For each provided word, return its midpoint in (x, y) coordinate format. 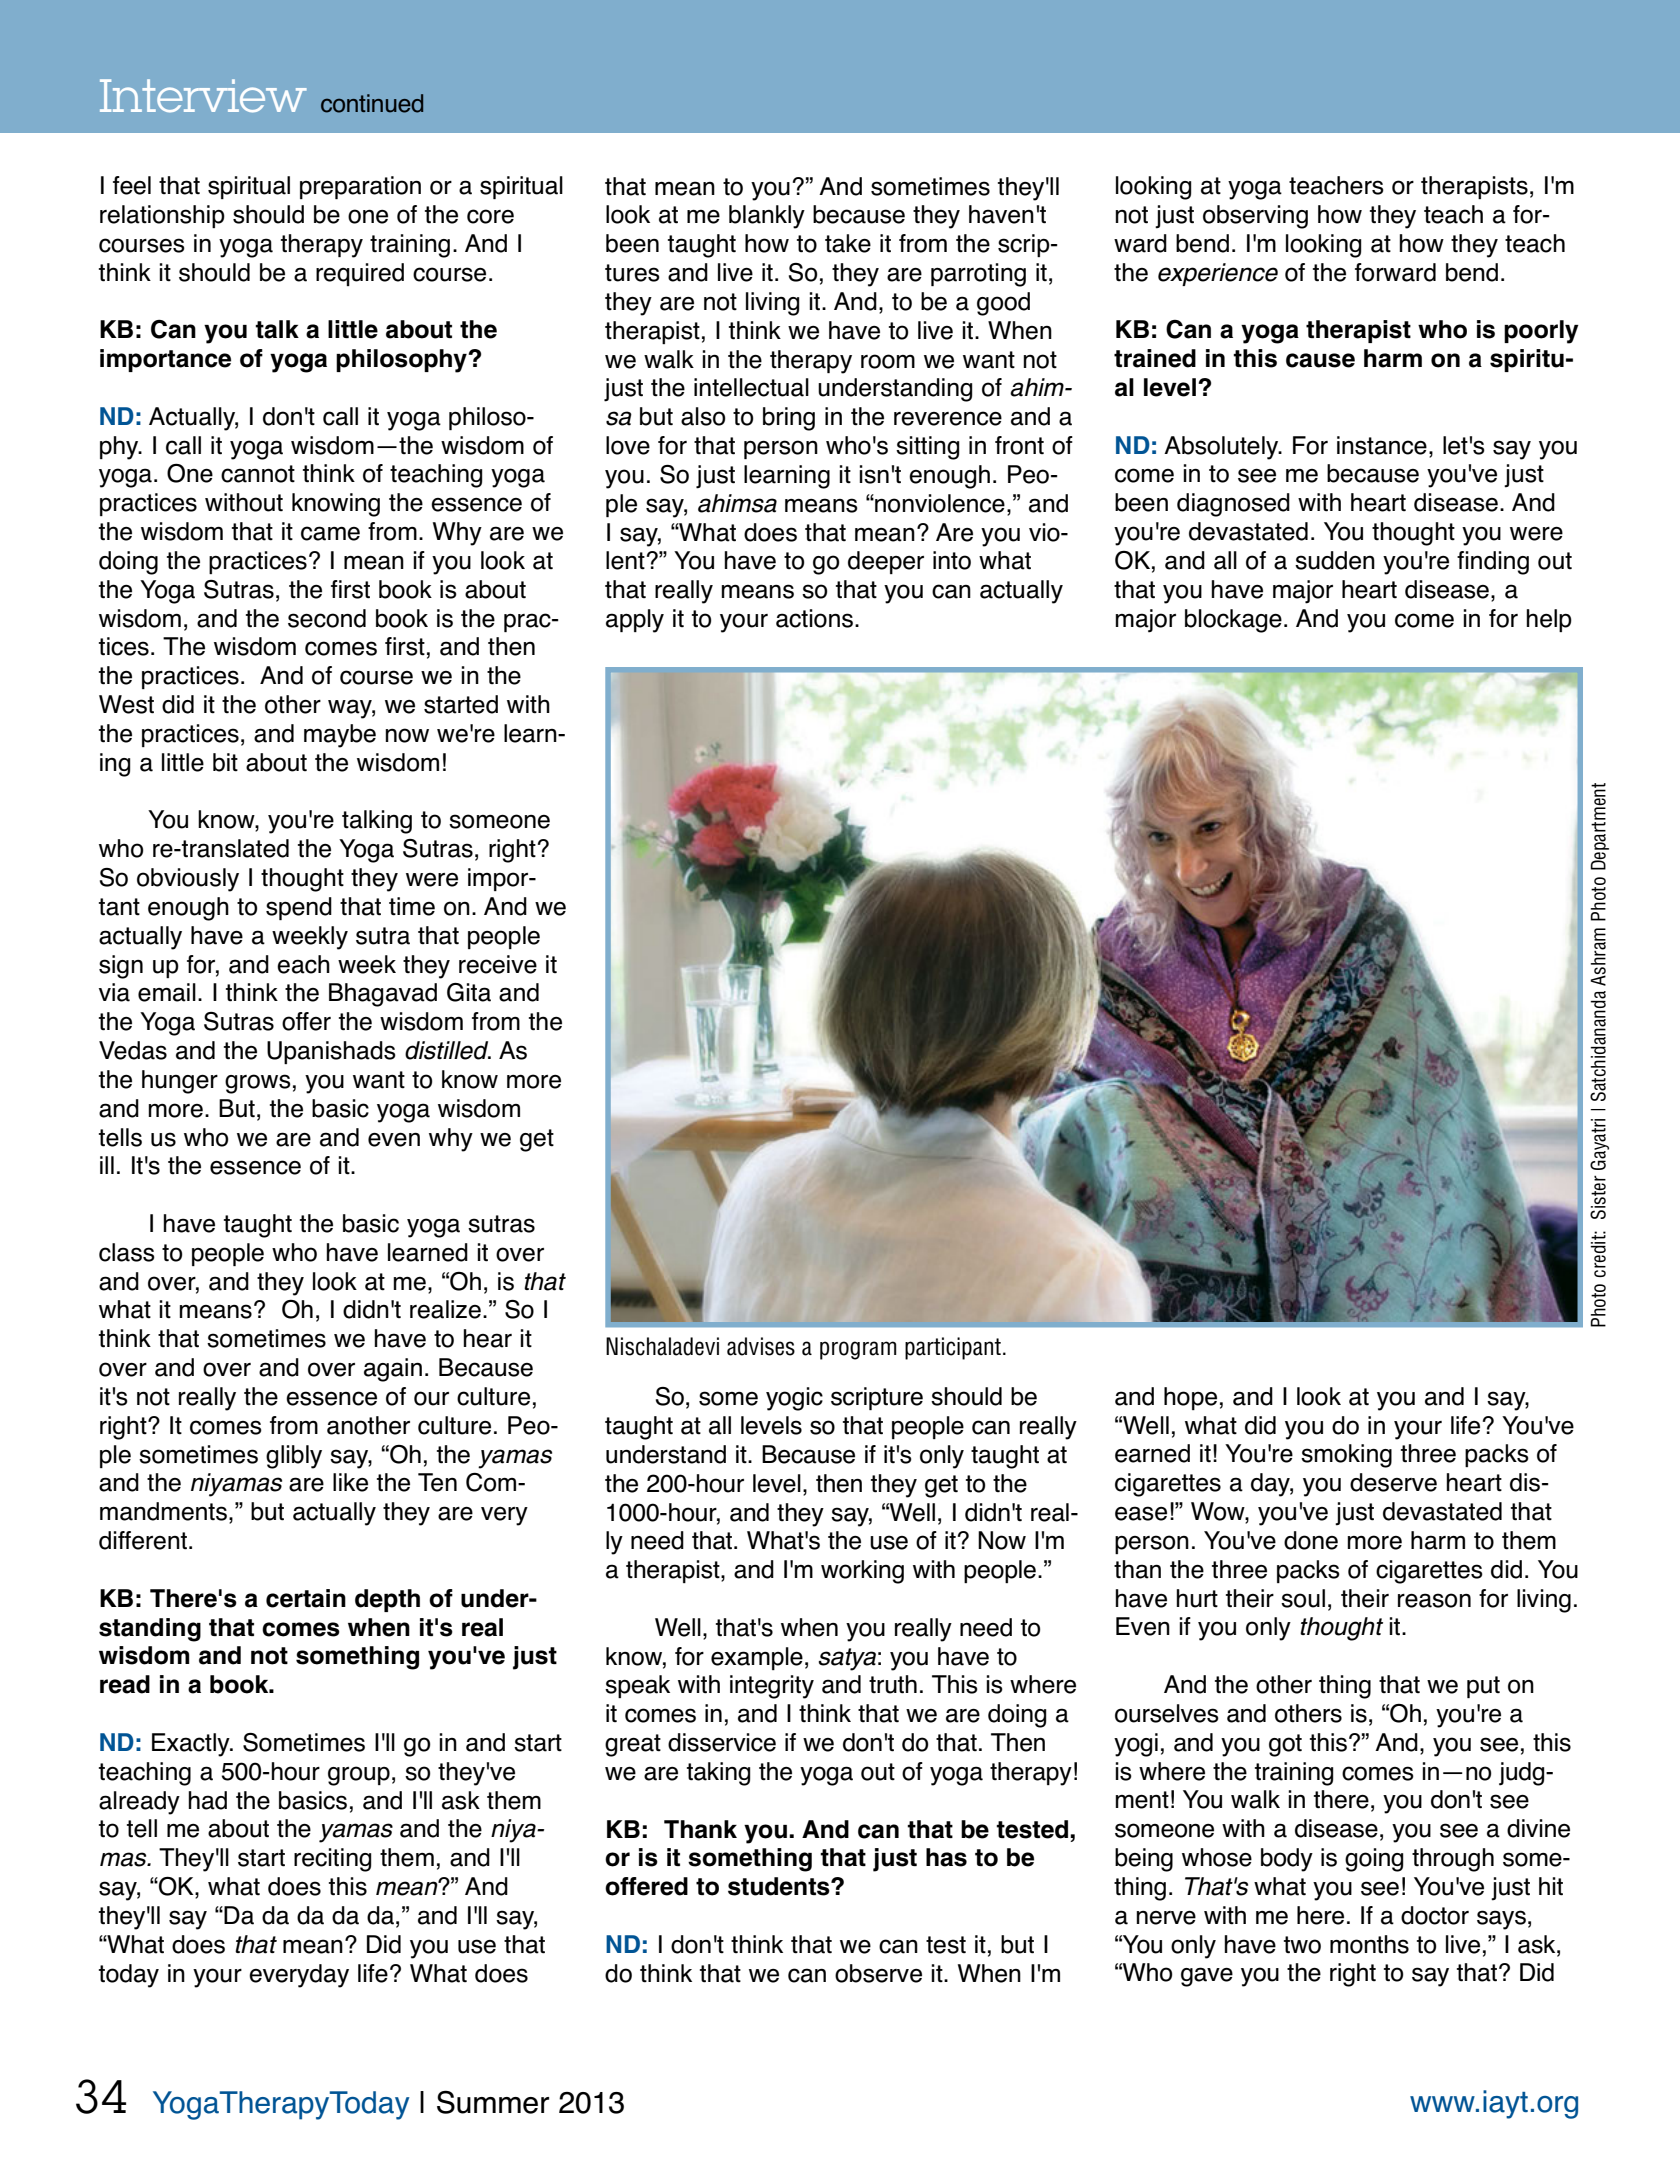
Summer (493, 2102)
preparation (360, 187)
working (862, 1572)
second (327, 618)
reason (1434, 1600)
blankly (767, 217)
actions (814, 618)
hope (1190, 1398)
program (858, 1350)
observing (1255, 217)
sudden (1335, 560)
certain (306, 1598)
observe (878, 1973)
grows (258, 1084)
